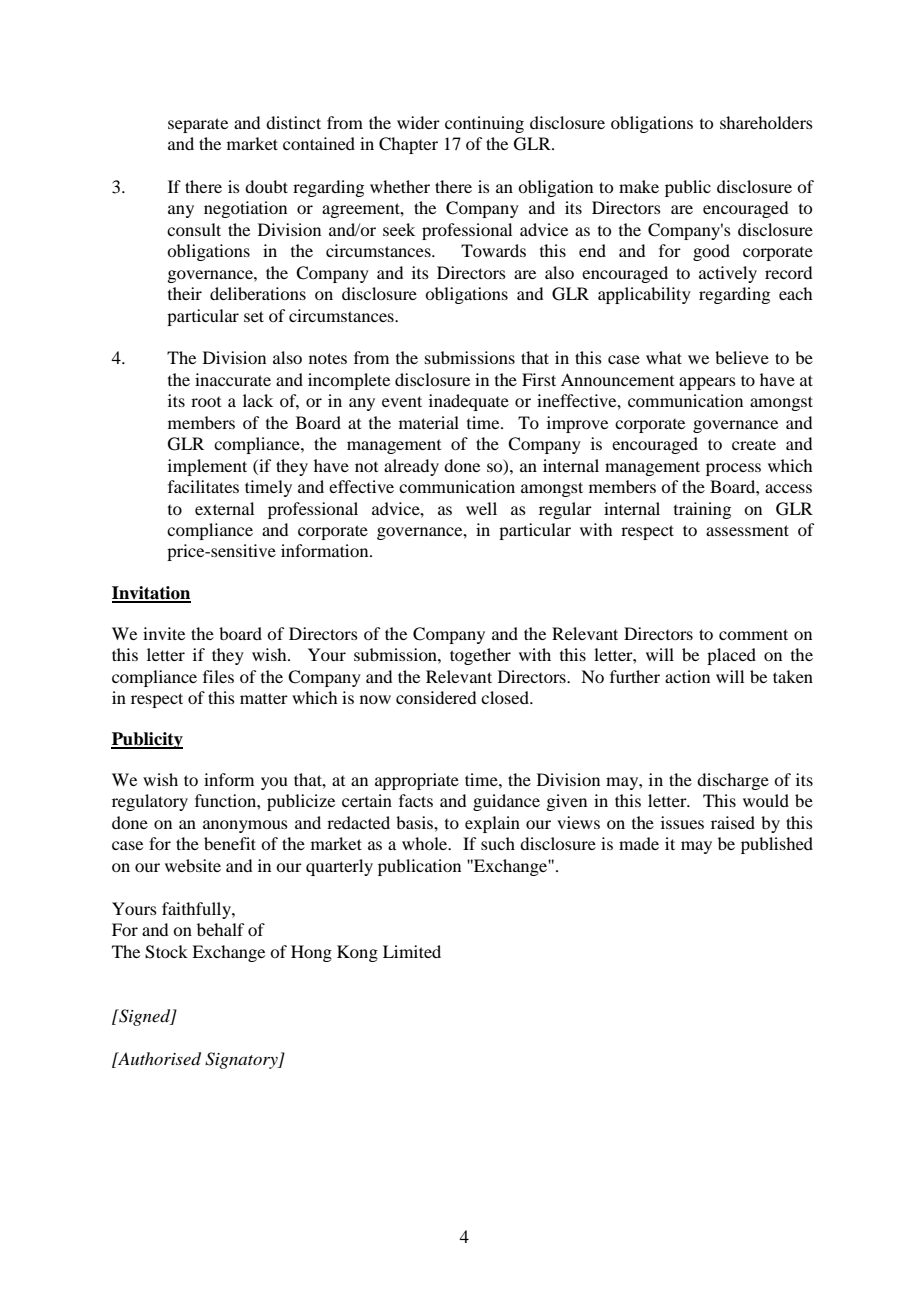  What do you see at coordinates (480, 656) in the screenshot?
I see `together` at bounding box center [480, 656].
